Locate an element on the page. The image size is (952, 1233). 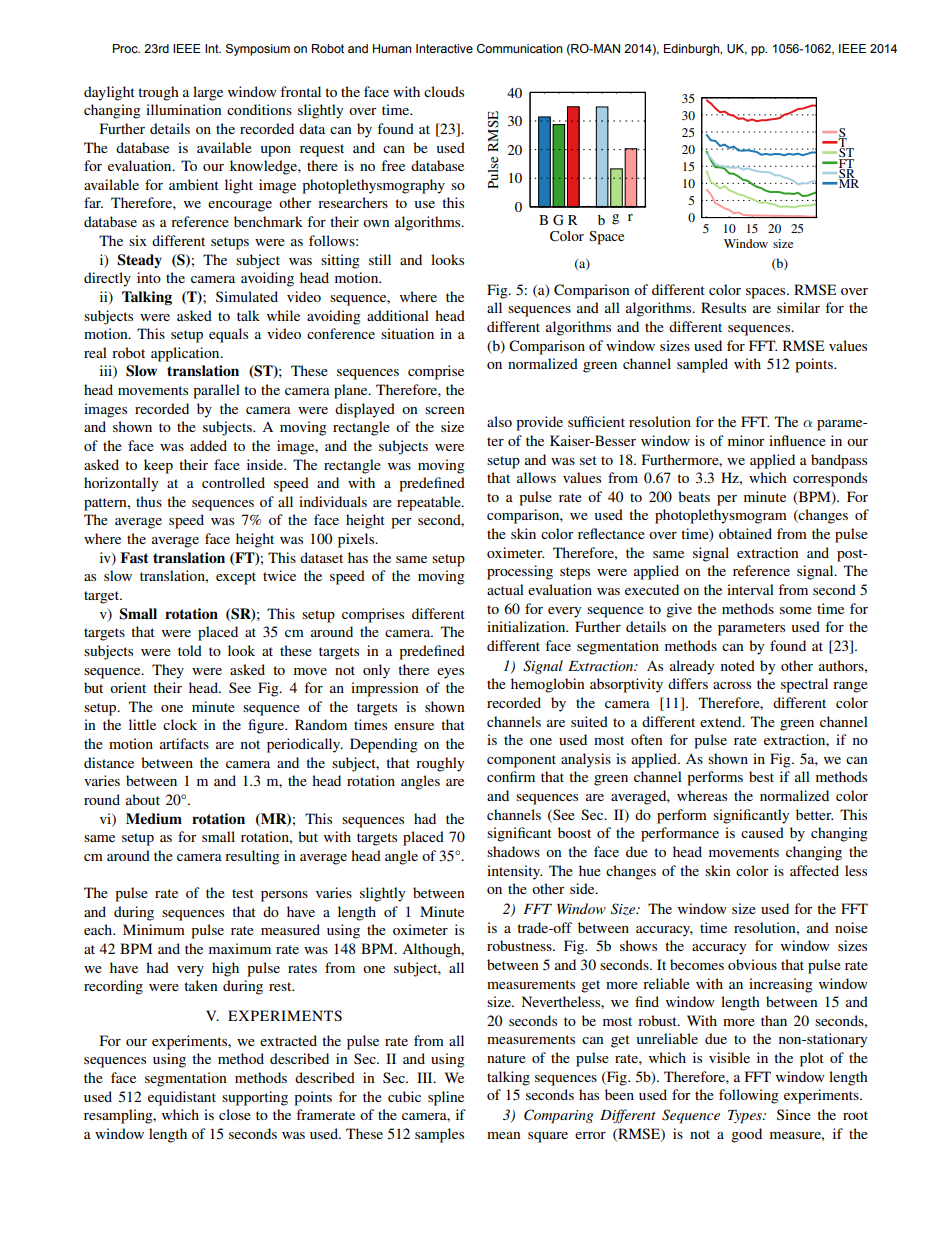
large is located at coordinates (208, 93).
